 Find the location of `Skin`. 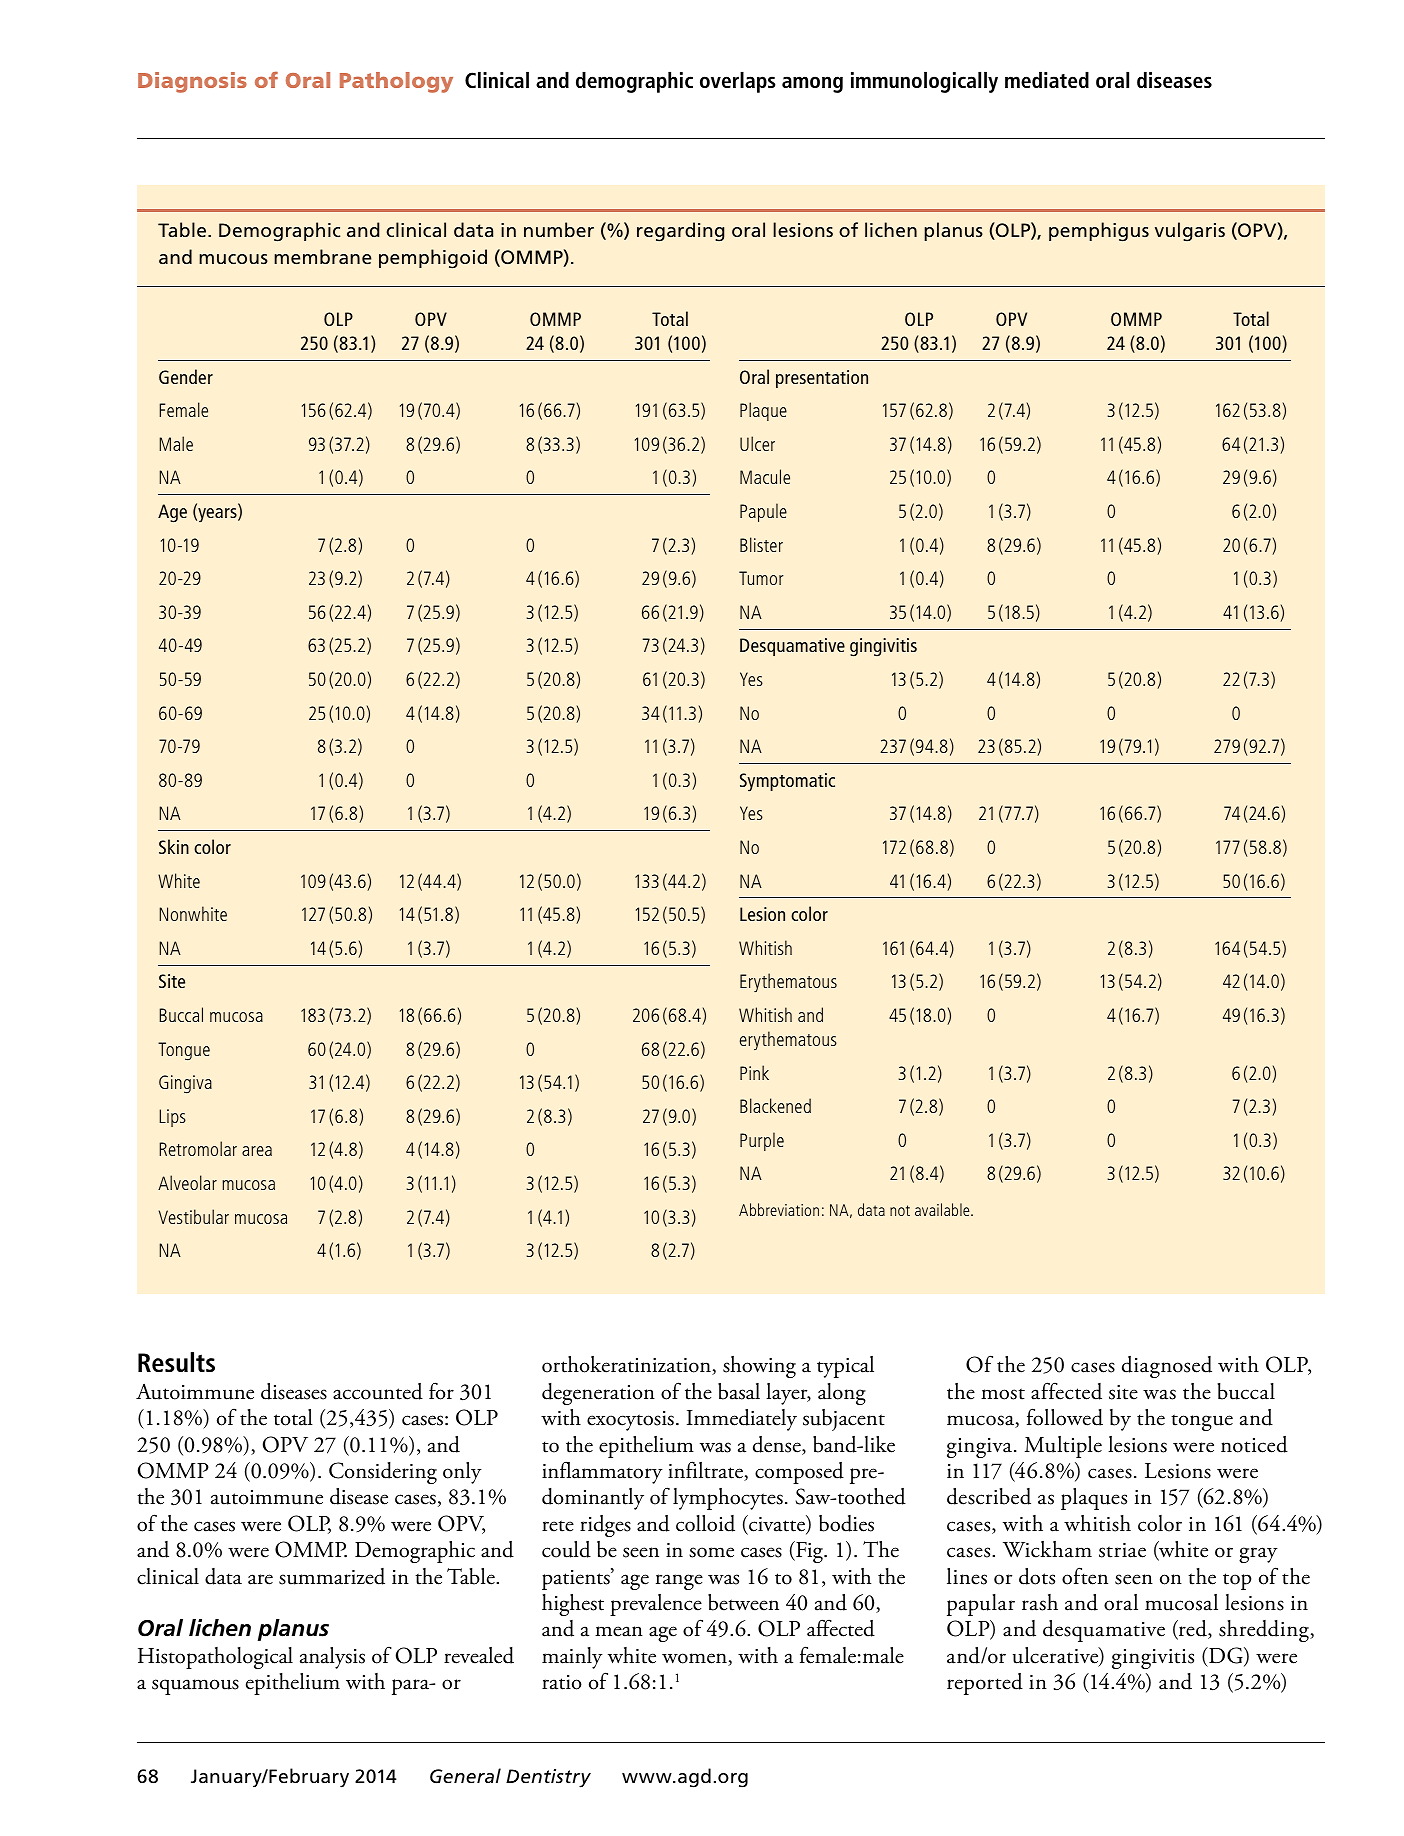

Skin is located at coordinates (174, 846).
